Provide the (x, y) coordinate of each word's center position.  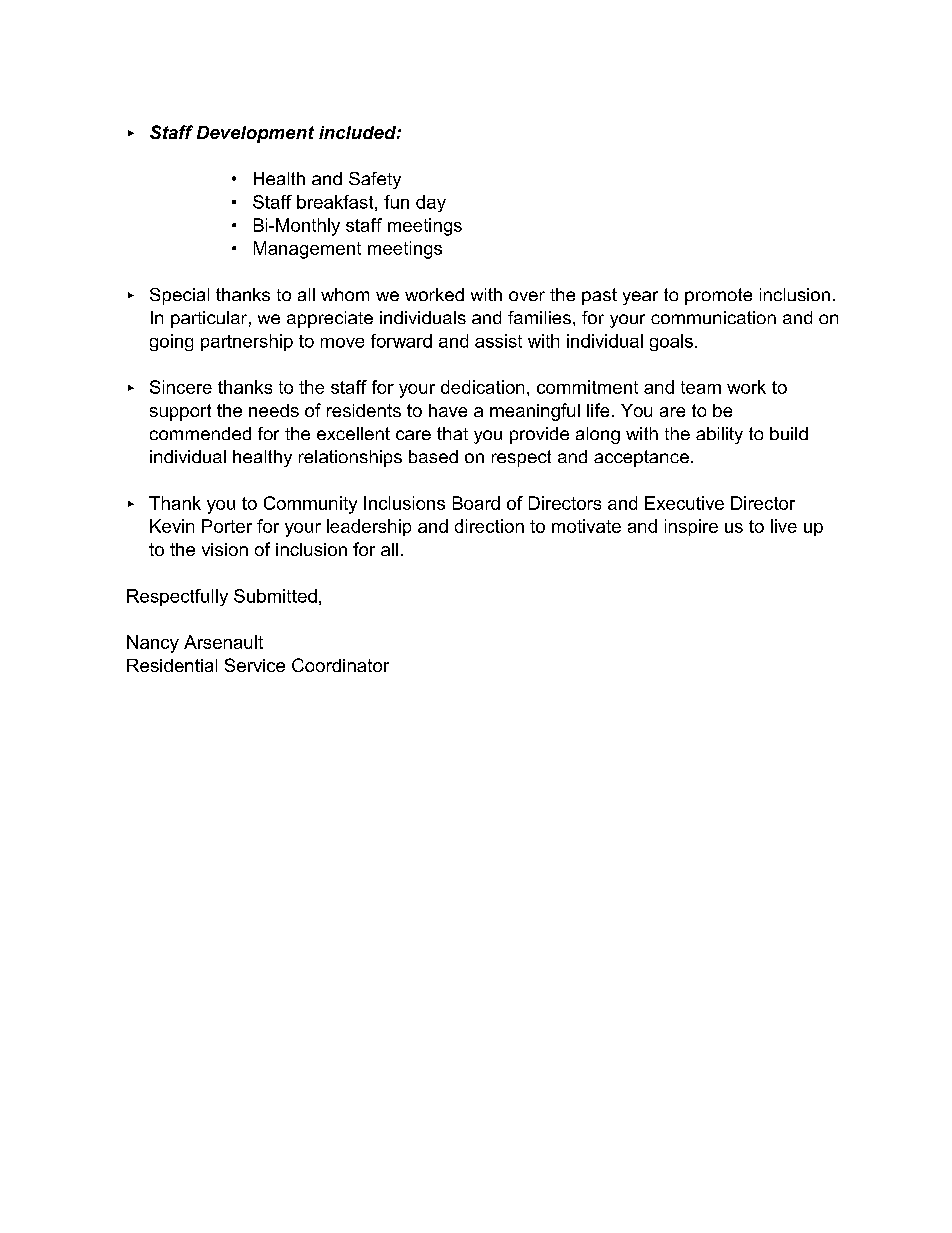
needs (274, 410)
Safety (375, 180)
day (431, 203)
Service (255, 665)
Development (255, 134)
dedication (482, 387)
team (701, 387)
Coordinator (340, 665)
